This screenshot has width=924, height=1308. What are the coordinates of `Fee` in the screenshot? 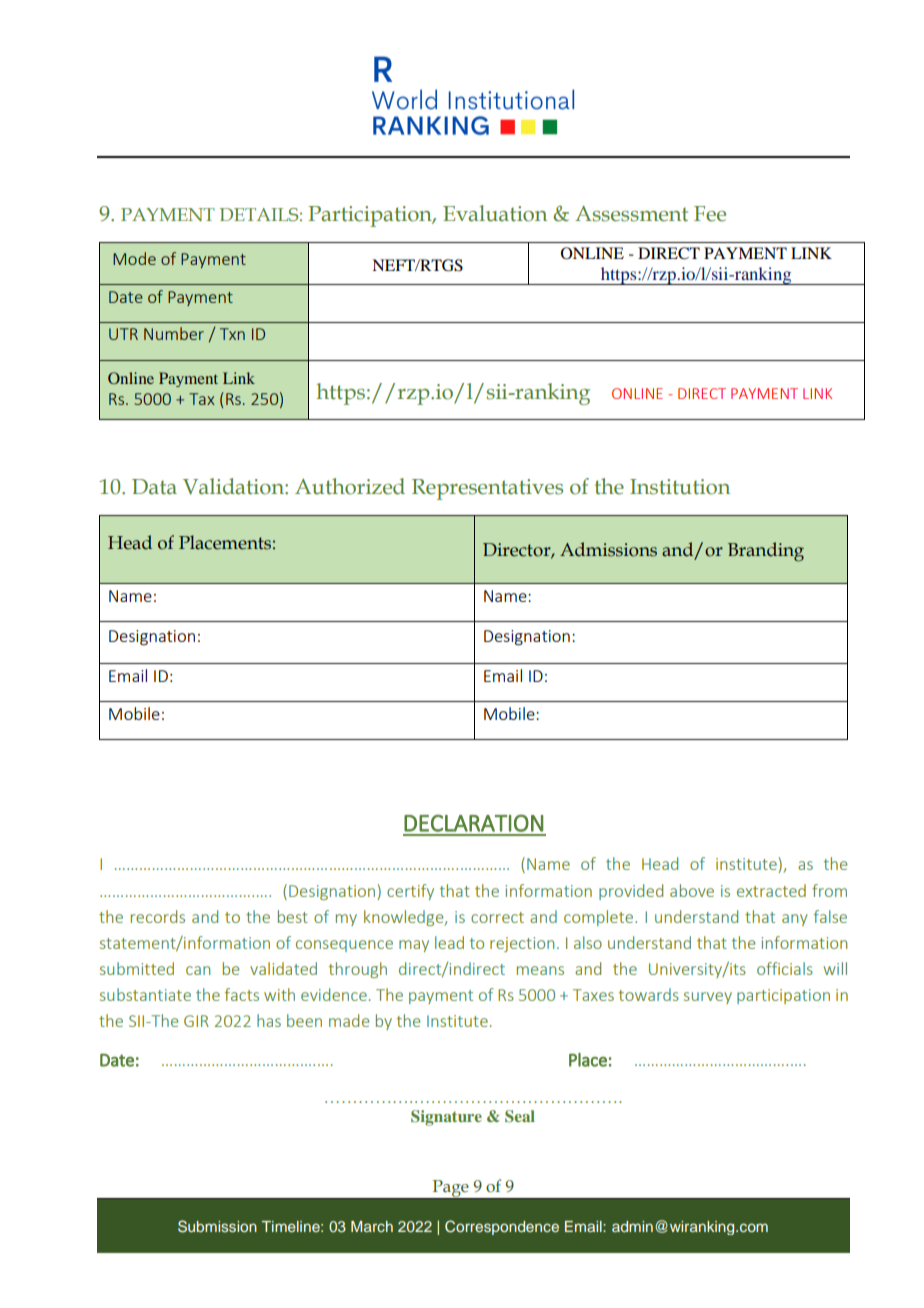 It's located at (710, 214).
